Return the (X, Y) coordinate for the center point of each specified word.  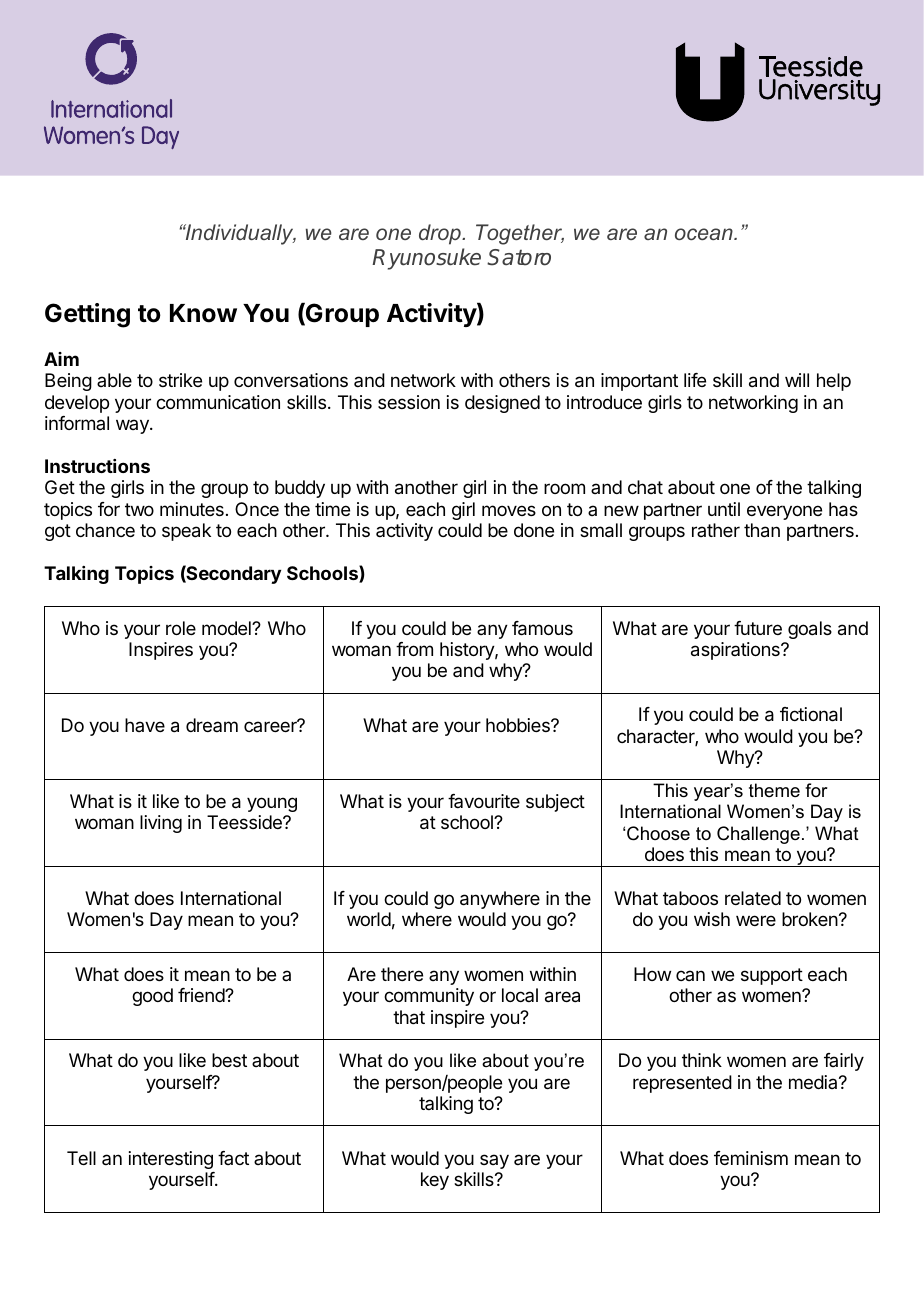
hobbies (519, 725)
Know (203, 313)
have (145, 725)
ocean (705, 234)
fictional (811, 714)
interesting (171, 1160)
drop (441, 234)
